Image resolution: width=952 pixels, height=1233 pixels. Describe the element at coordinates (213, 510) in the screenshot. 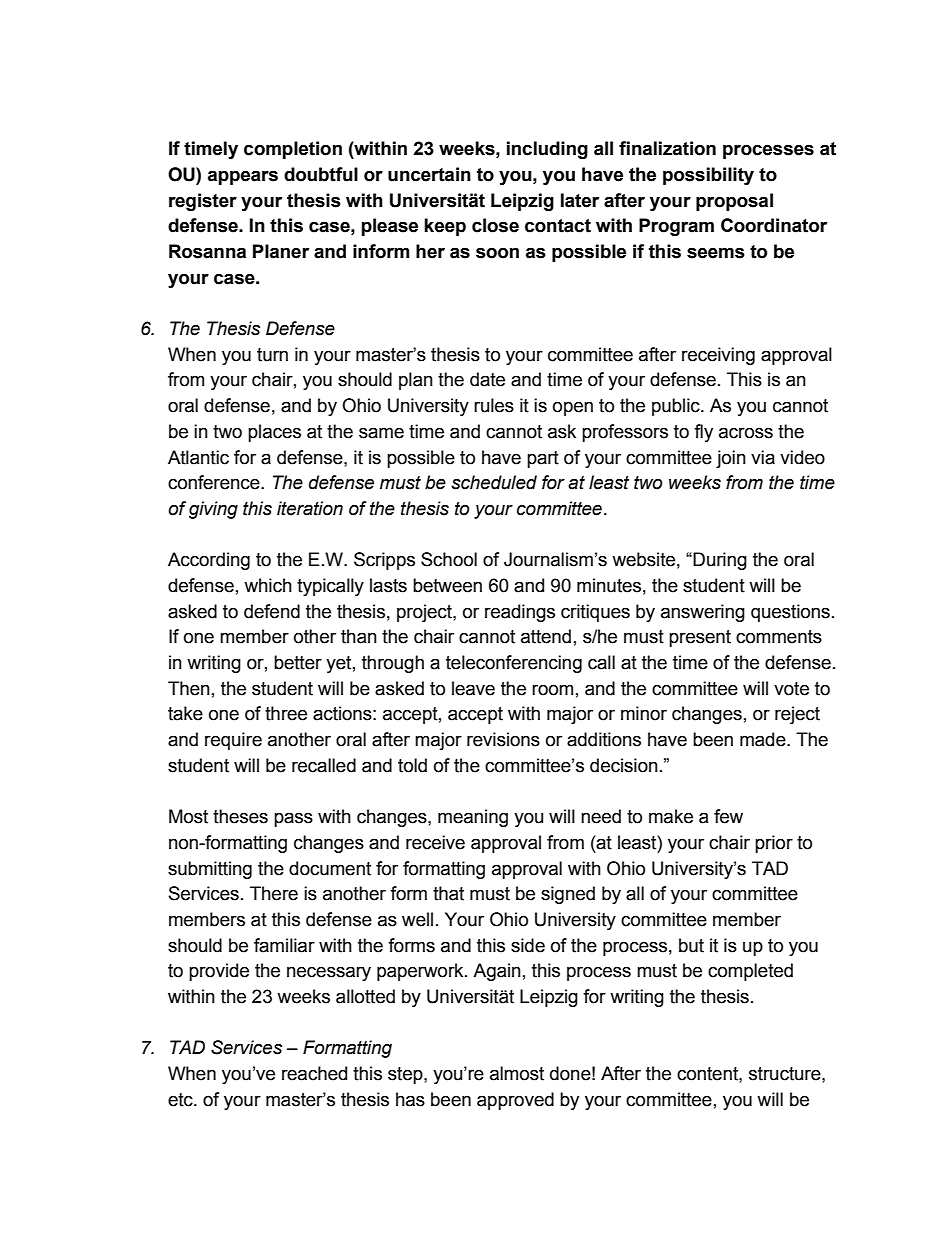

I see `giving` at that location.
